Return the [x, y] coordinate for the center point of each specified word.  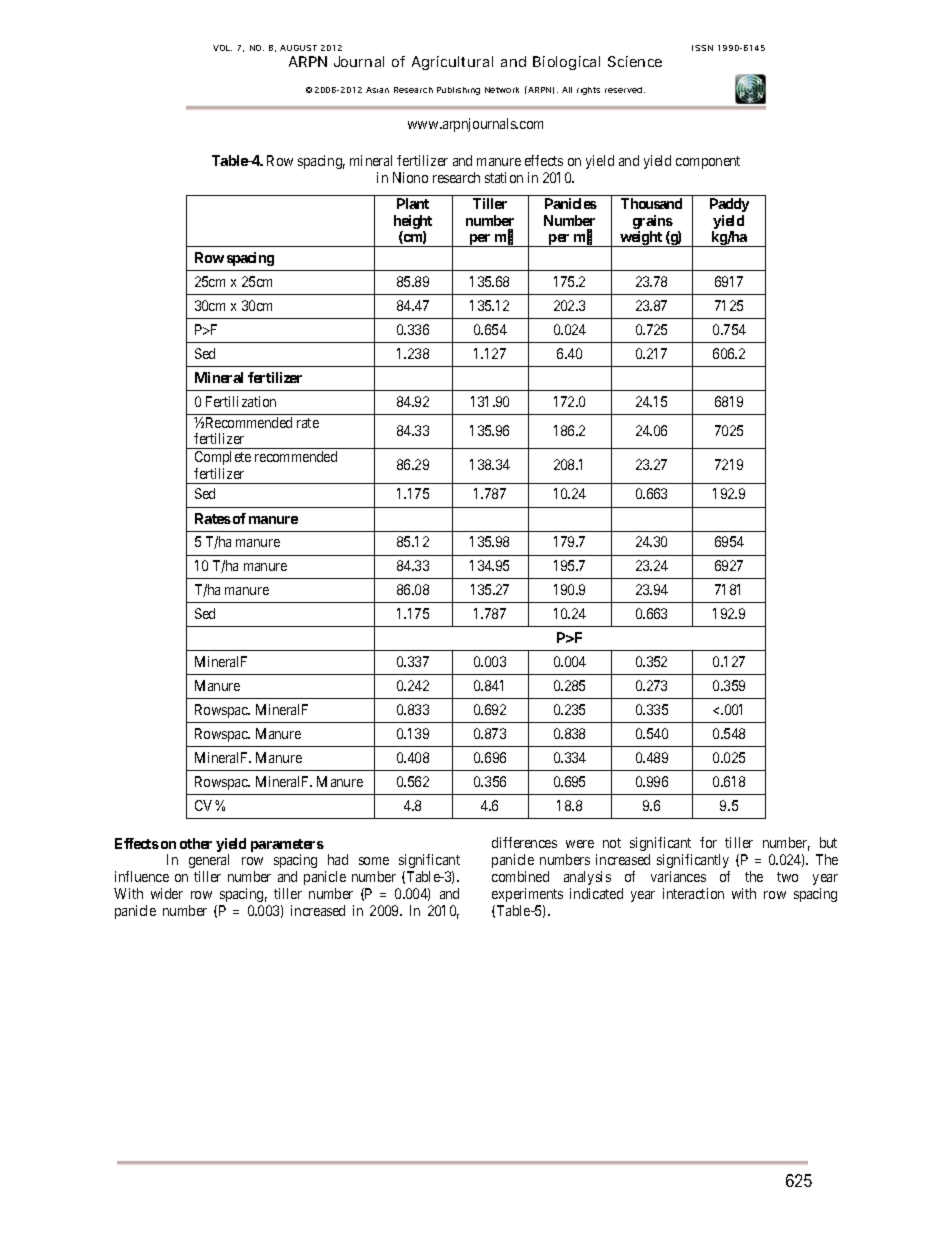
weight [642, 239]
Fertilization [241, 401]
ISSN [702, 48]
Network [502, 90]
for [708, 842]
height [413, 223]
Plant [413, 203]
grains [653, 223]
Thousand [651, 203]
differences [524, 842]
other [196, 843]
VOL [222, 48]
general [209, 861]
